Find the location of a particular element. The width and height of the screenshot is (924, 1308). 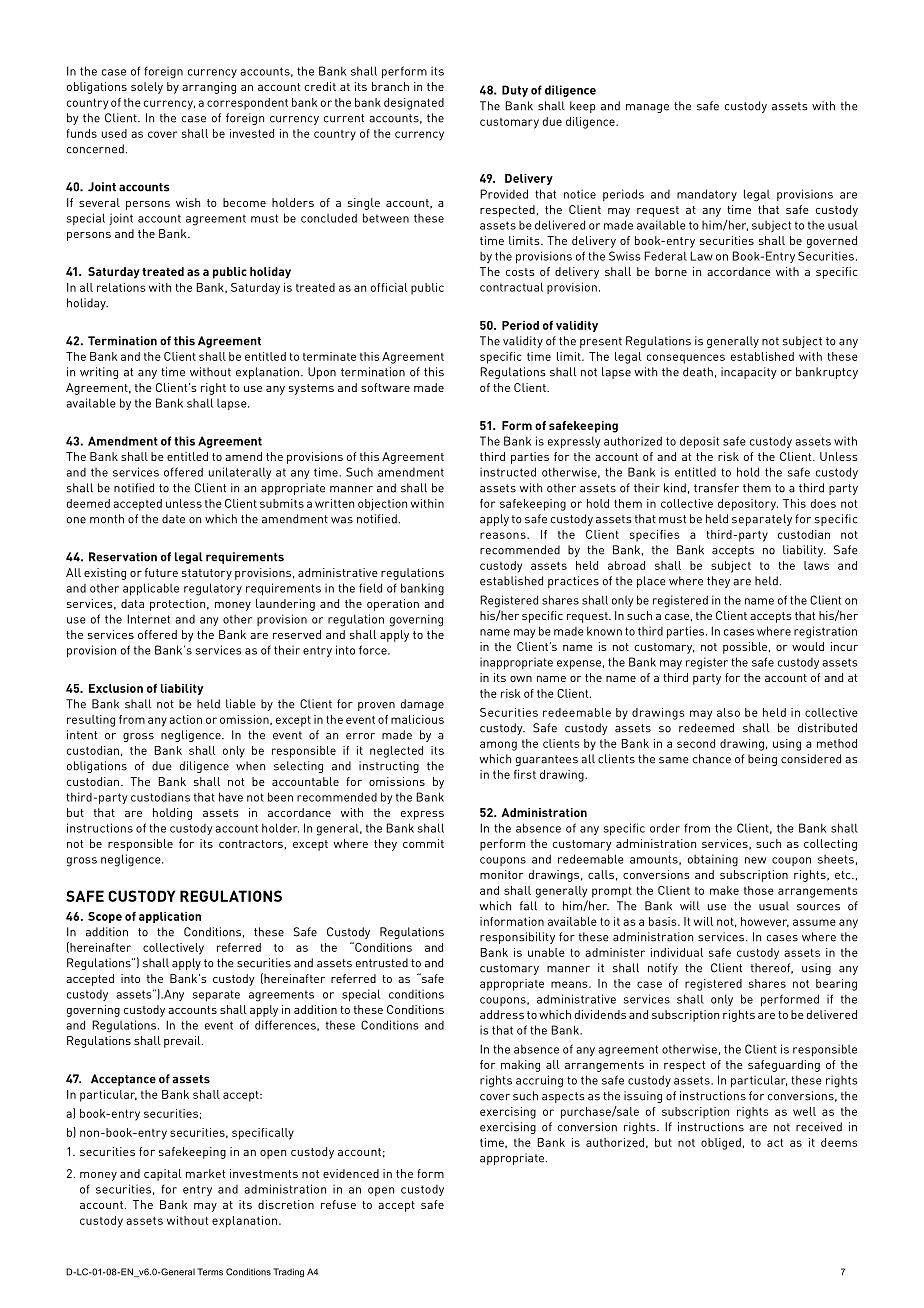

obliged is located at coordinates (721, 1144).
